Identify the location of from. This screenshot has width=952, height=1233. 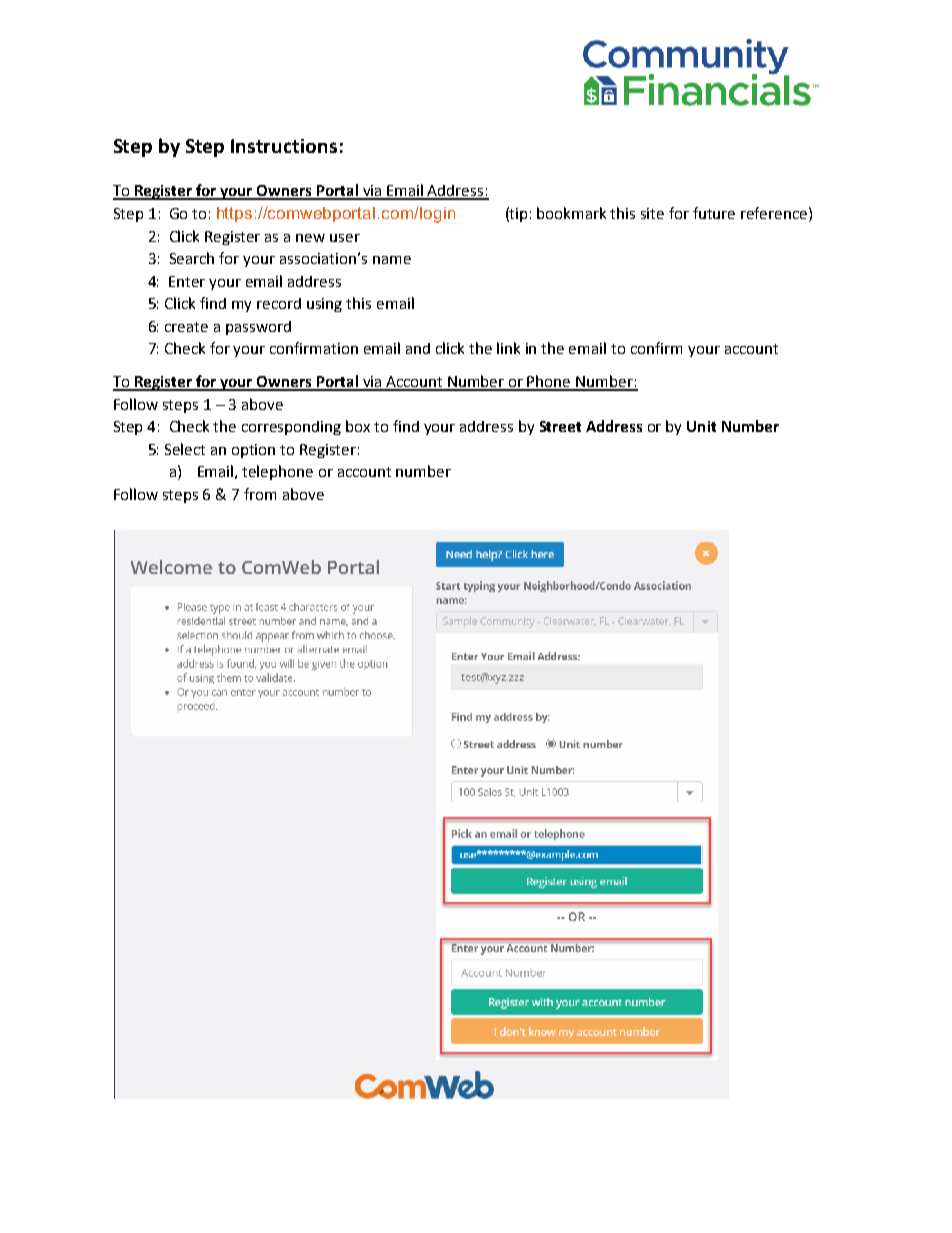
(260, 494).
